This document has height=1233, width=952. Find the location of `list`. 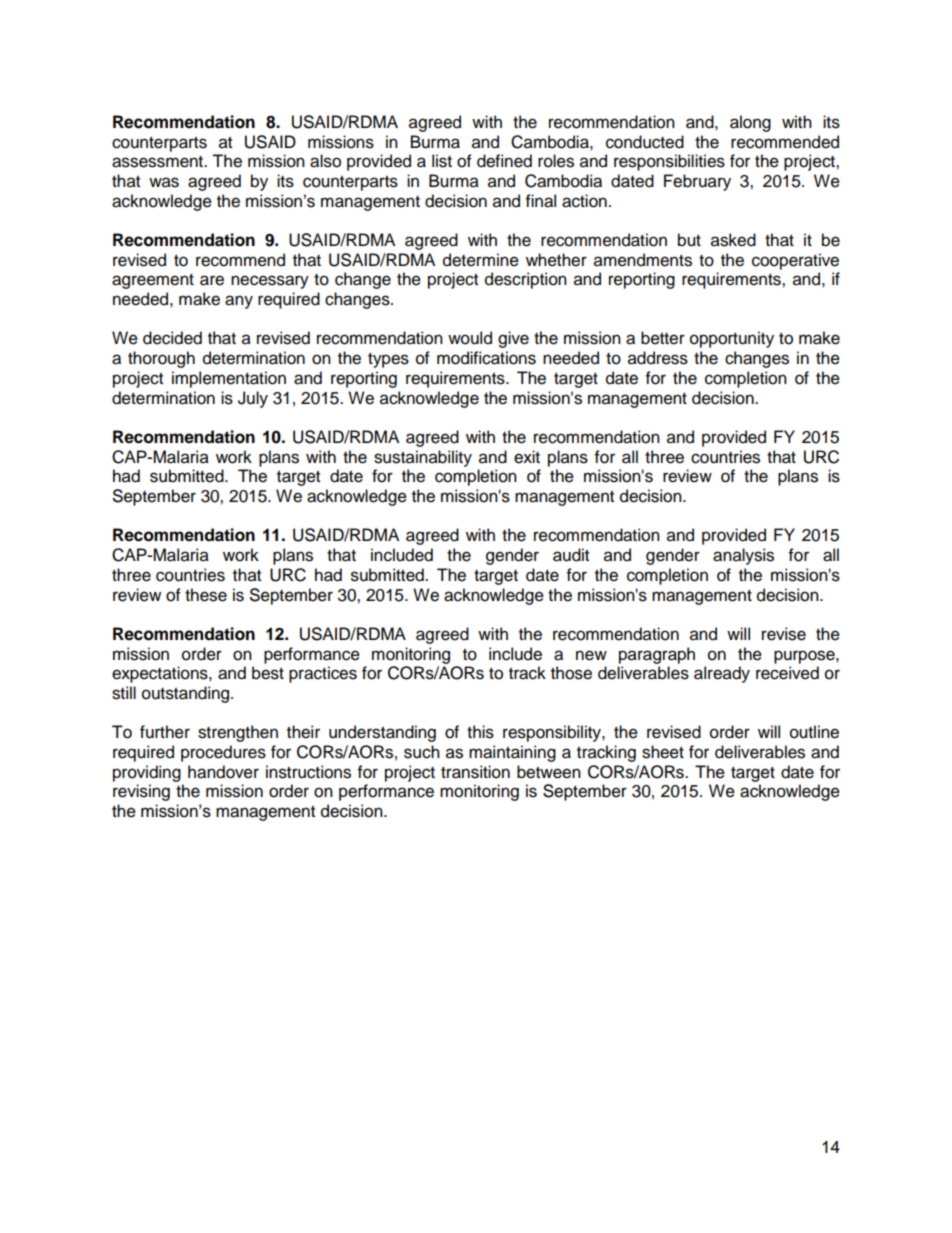

list is located at coordinates (442, 161).
